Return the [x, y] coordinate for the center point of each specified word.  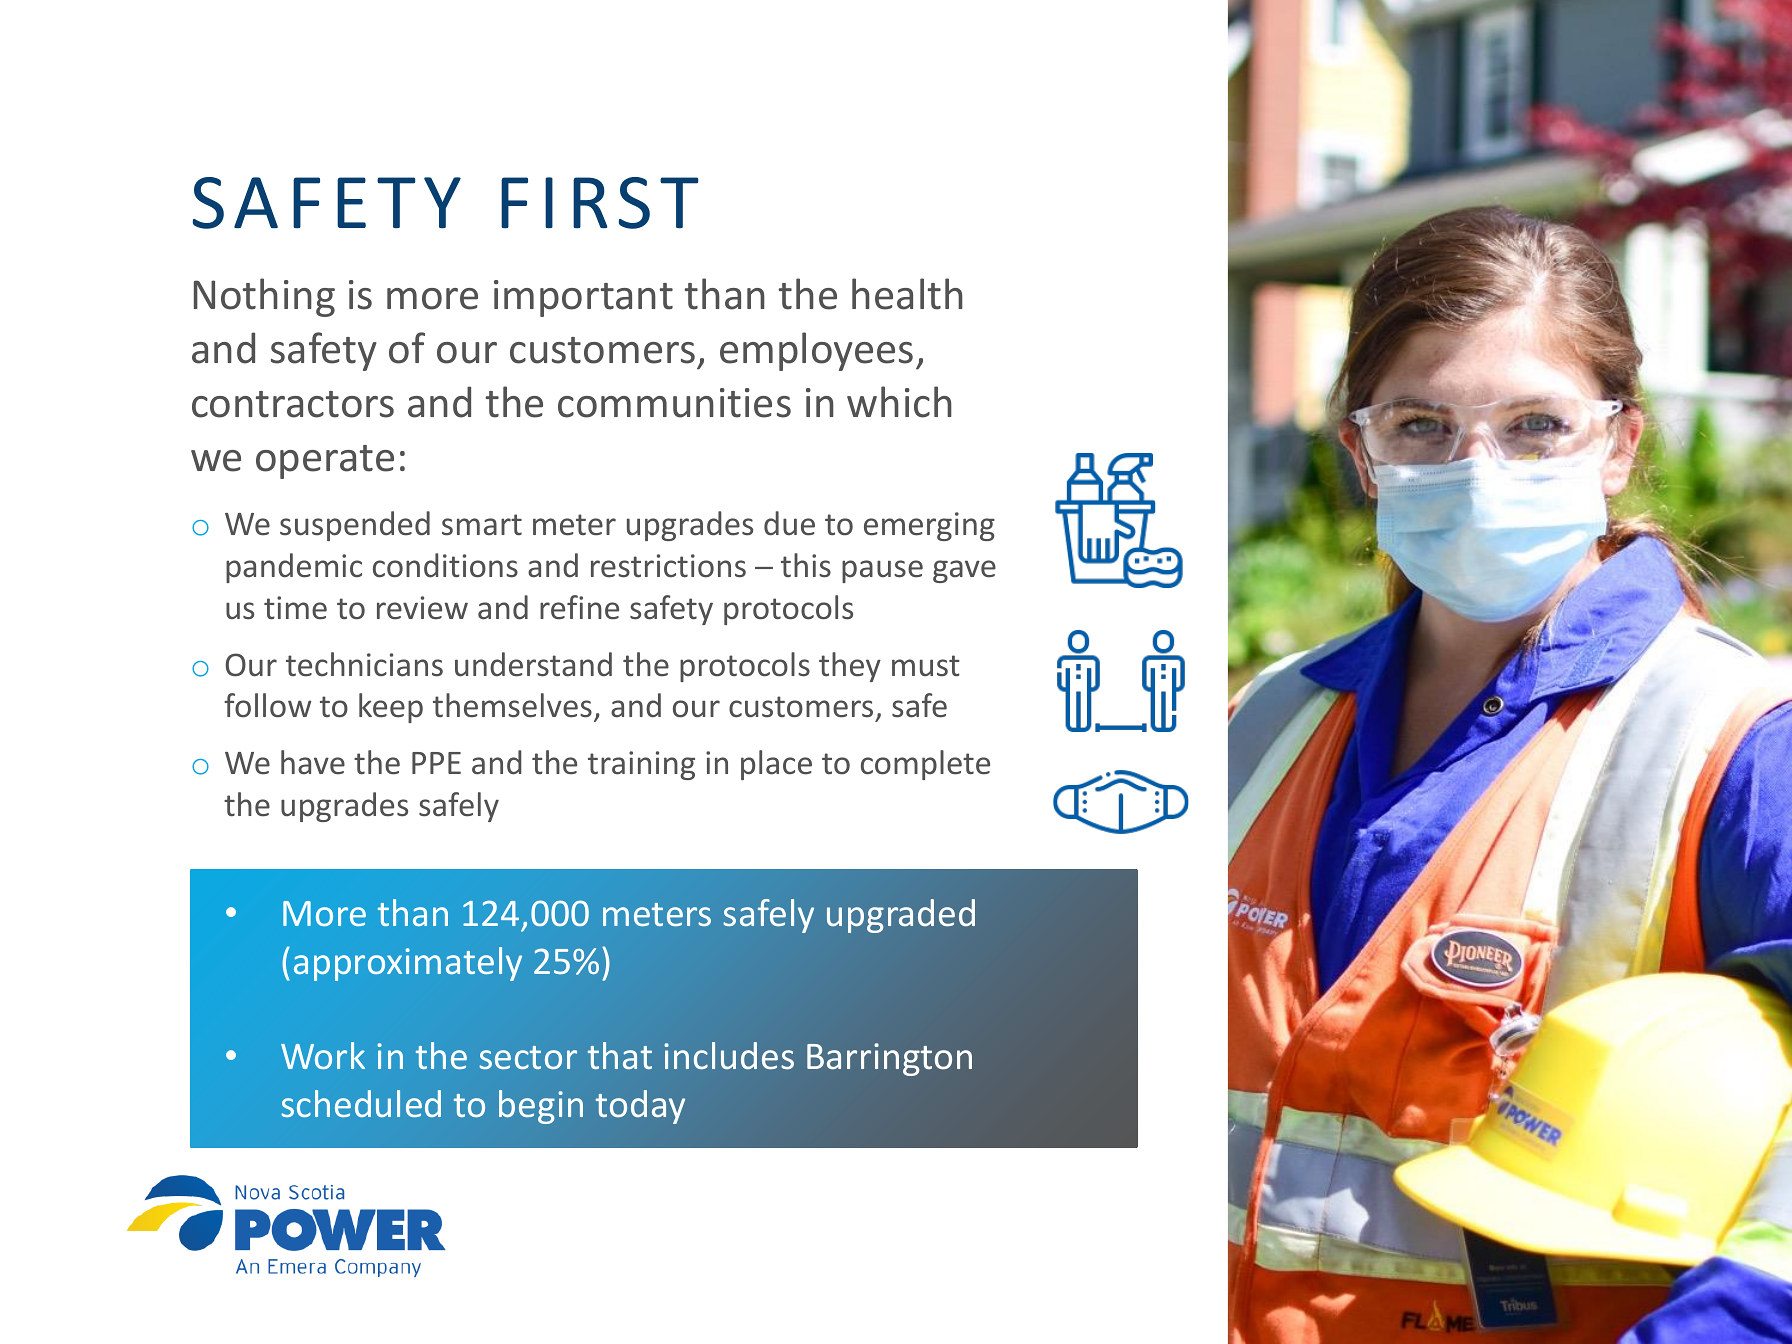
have [313, 762]
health [907, 294]
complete [925, 765]
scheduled [361, 1103]
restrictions [668, 566]
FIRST [600, 203]
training [641, 765]
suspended [355, 526]
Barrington [889, 1059]
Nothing [264, 297]
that [620, 1055]
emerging [929, 526]
